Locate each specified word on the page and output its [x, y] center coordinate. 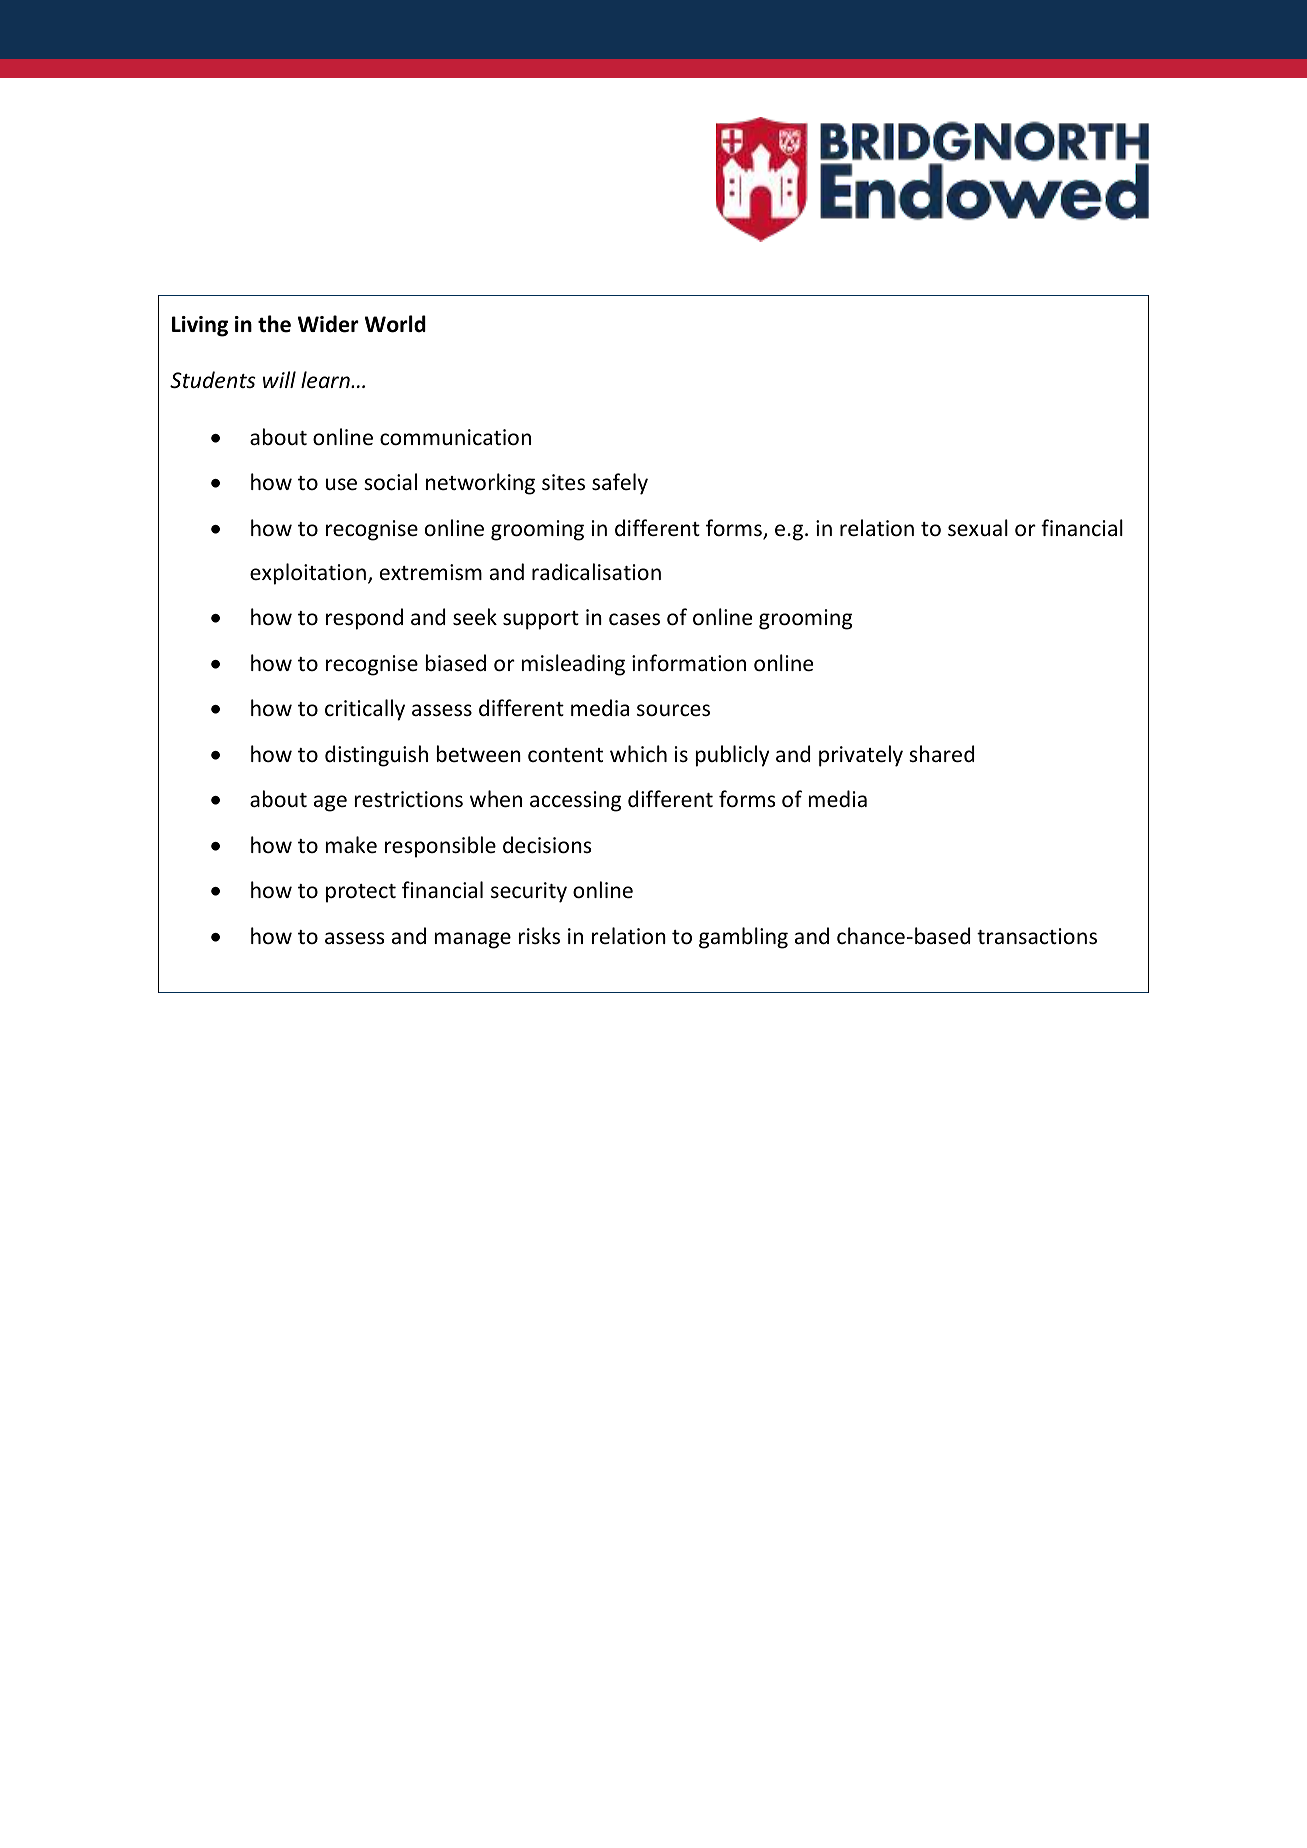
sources [673, 710]
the [274, 324]
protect [361, 893]
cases [634, 619]
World [395, 324]
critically [365, 710]
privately [861, 756]
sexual [978, 528]
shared [941, 754]
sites [563, 482]
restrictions [409, 799]
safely [620, 484]
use [341, 484]
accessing [575, 801]
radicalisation [596, 571]
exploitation [308, 574]
